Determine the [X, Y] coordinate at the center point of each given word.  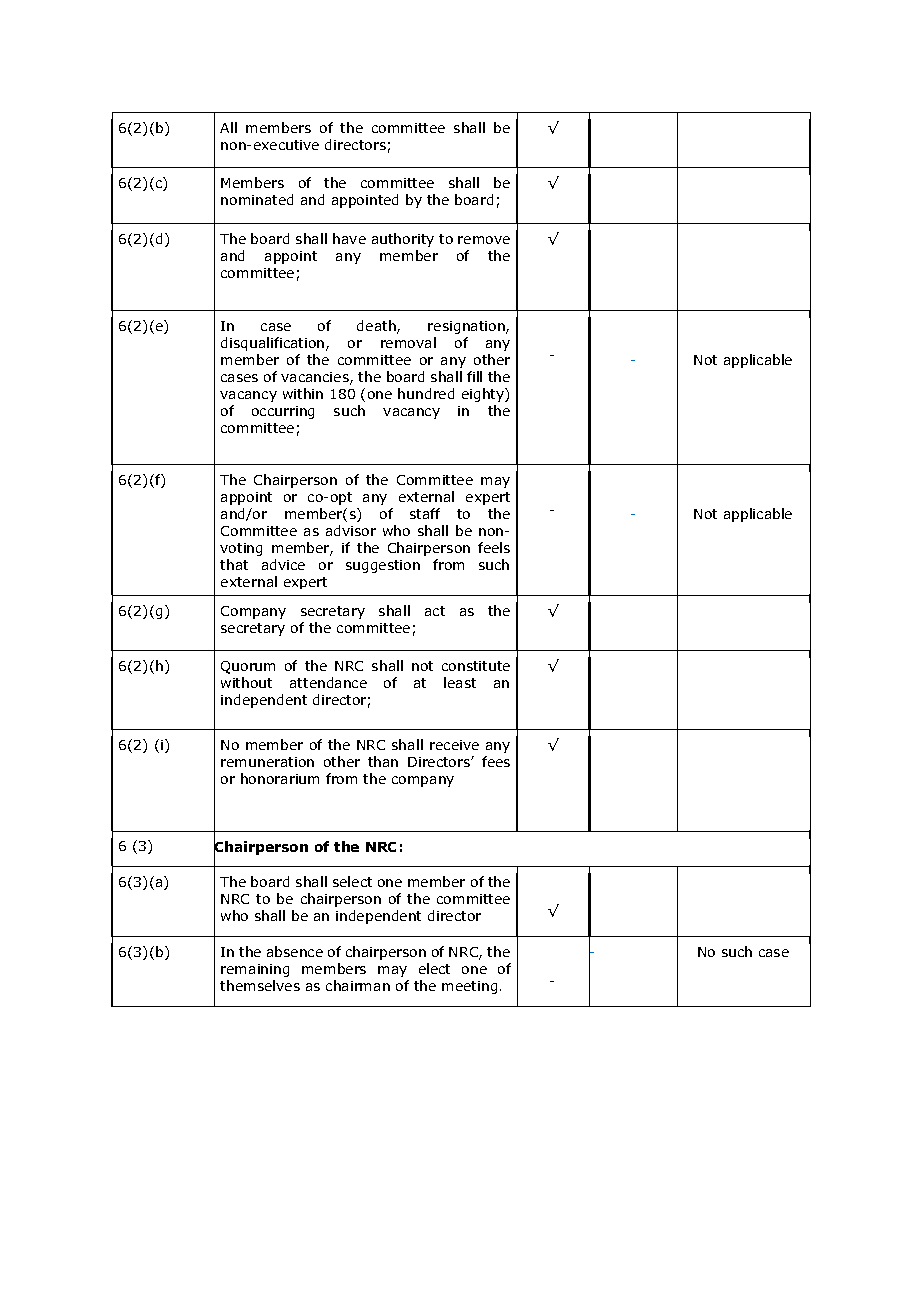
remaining [255, 970]
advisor [351, 530]
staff [425, 513]
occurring [283, 412]
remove [484, 240]
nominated [257, 199]
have [349, 238]
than [383, 761]
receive [454, 745]
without [246, 682]
